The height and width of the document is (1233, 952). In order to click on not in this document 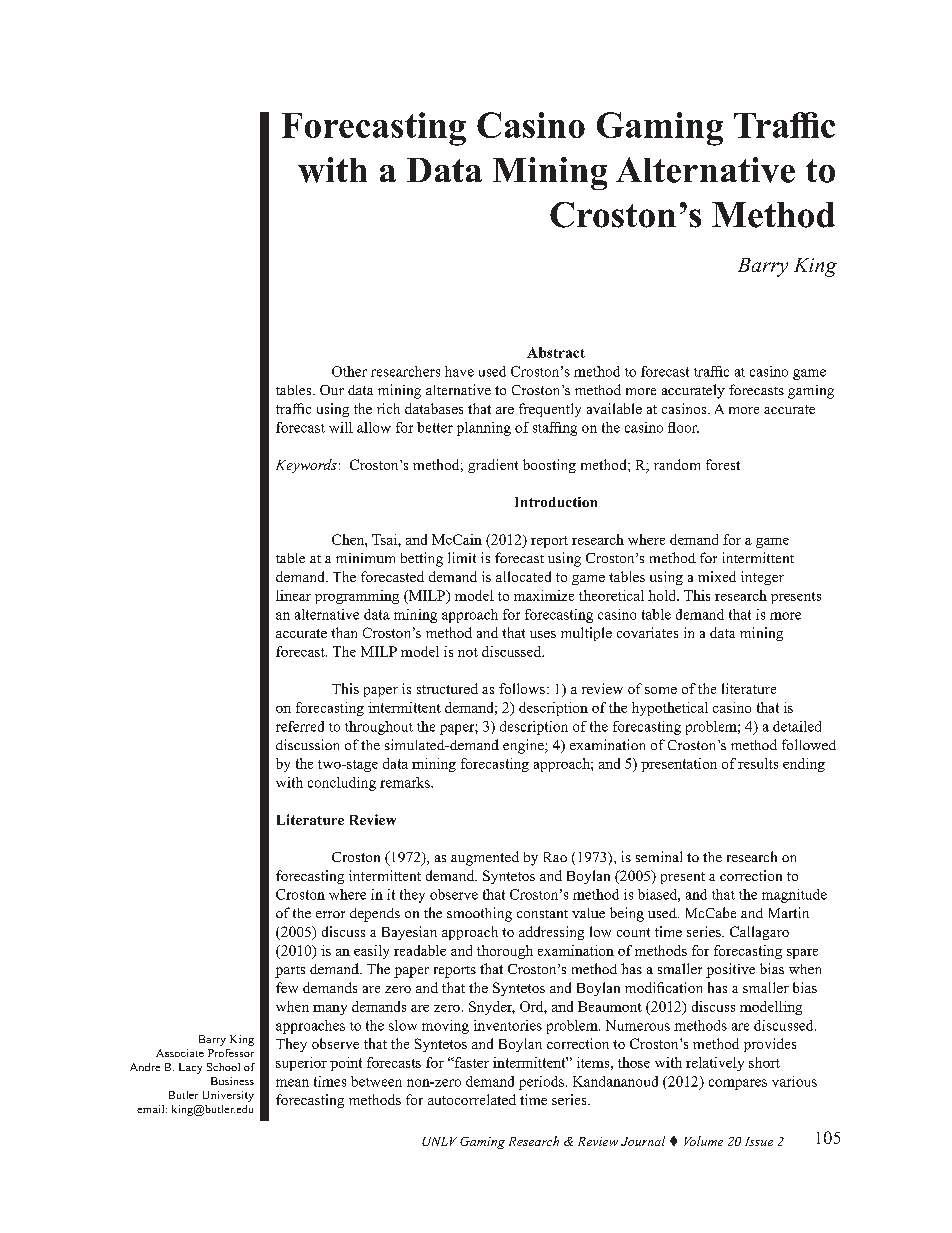, I will do `click(468, 652)`.
